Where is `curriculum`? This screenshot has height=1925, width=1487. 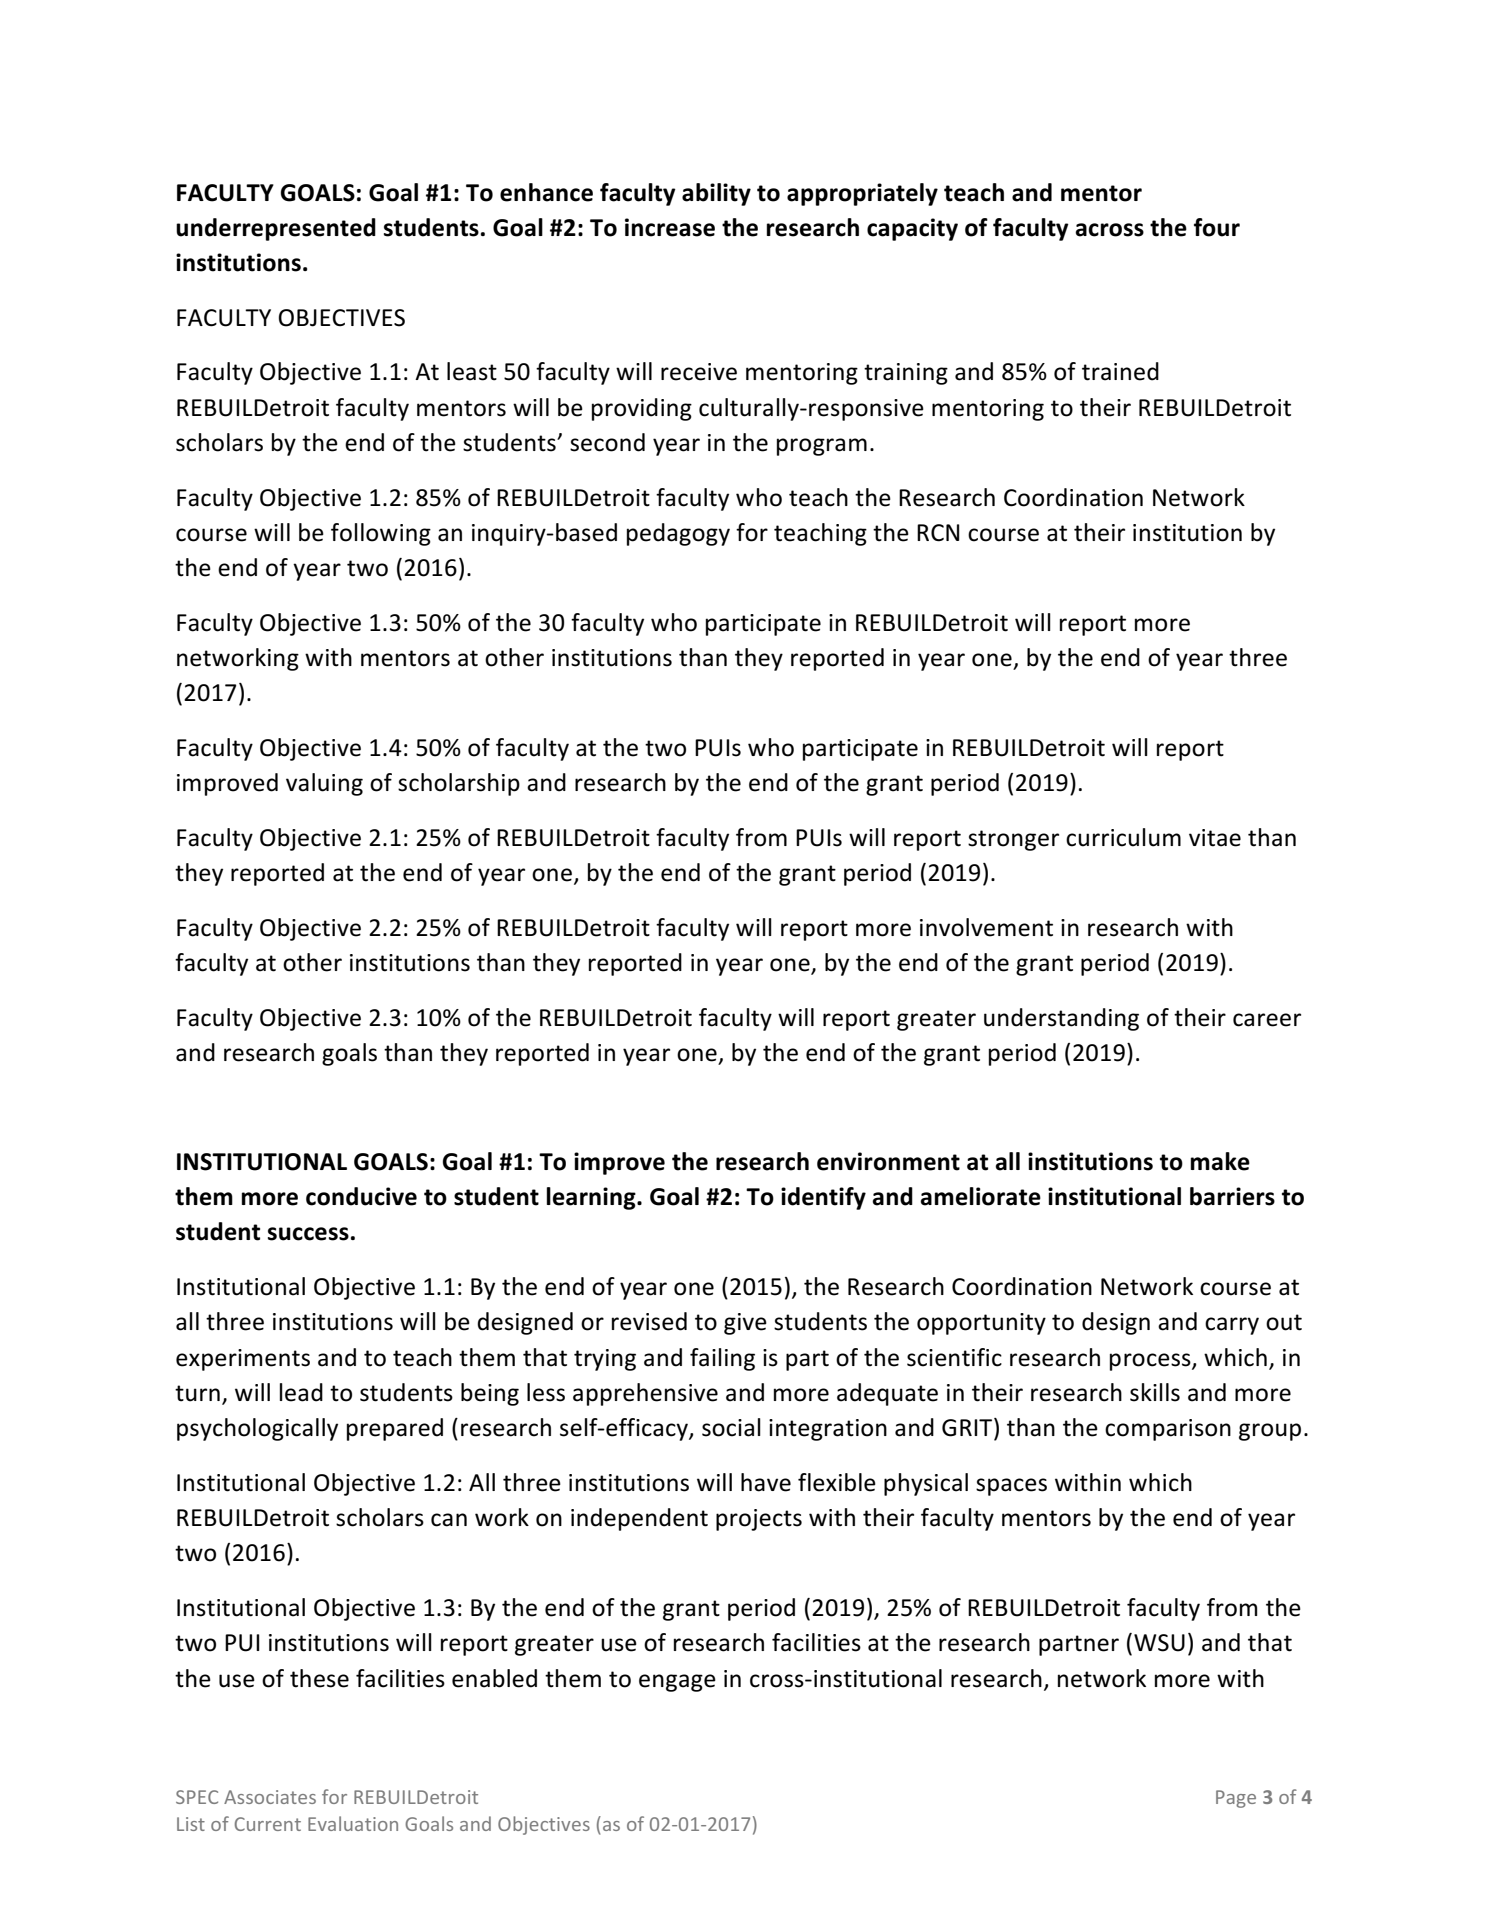 curriculum is located at coordinates (1123, 837).
